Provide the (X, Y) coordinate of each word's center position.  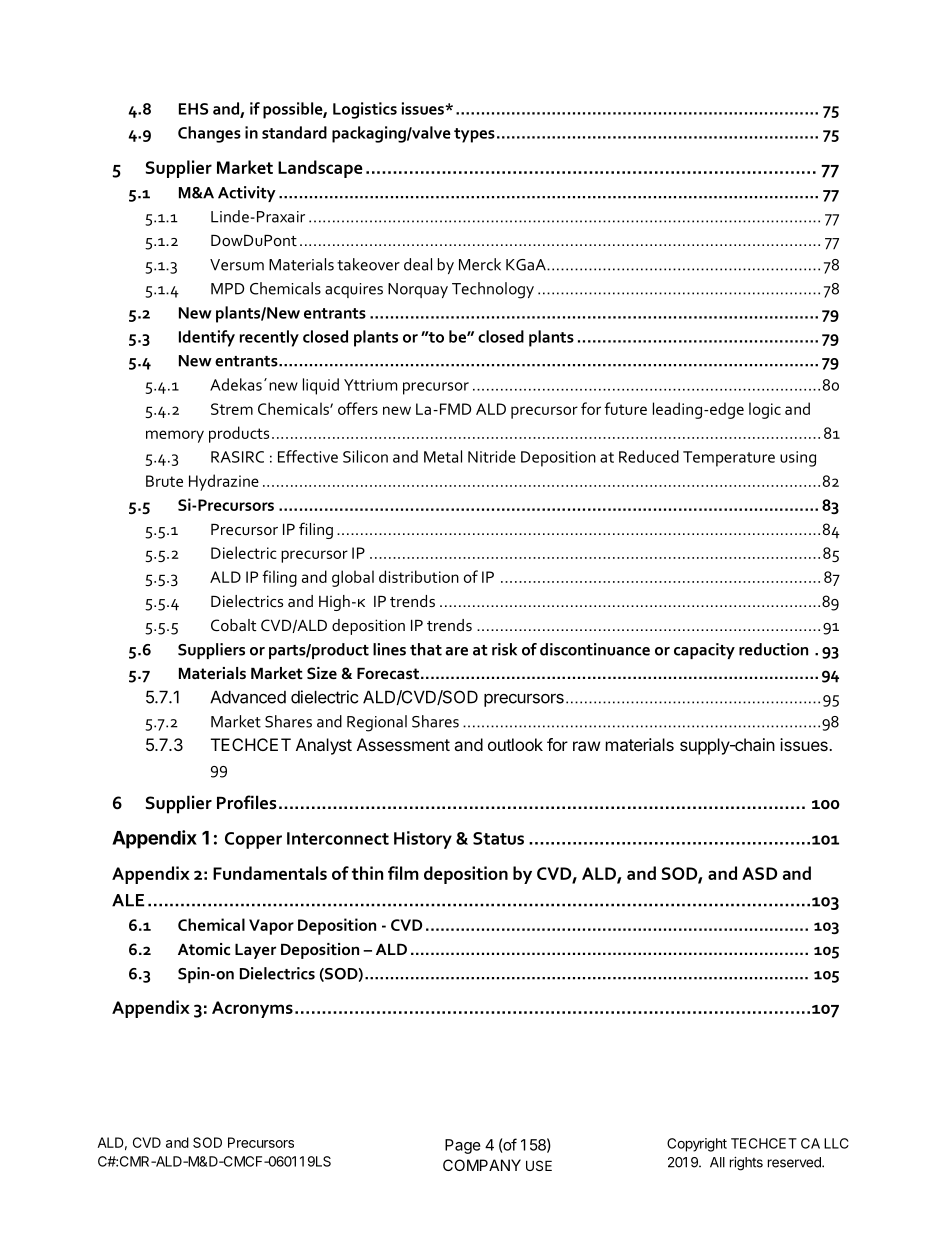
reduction (773, 649)
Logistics (365, 110)
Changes (209, 134)
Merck (480, 264)
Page (463, 1146)
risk (504, 649)
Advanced (248, 697)
